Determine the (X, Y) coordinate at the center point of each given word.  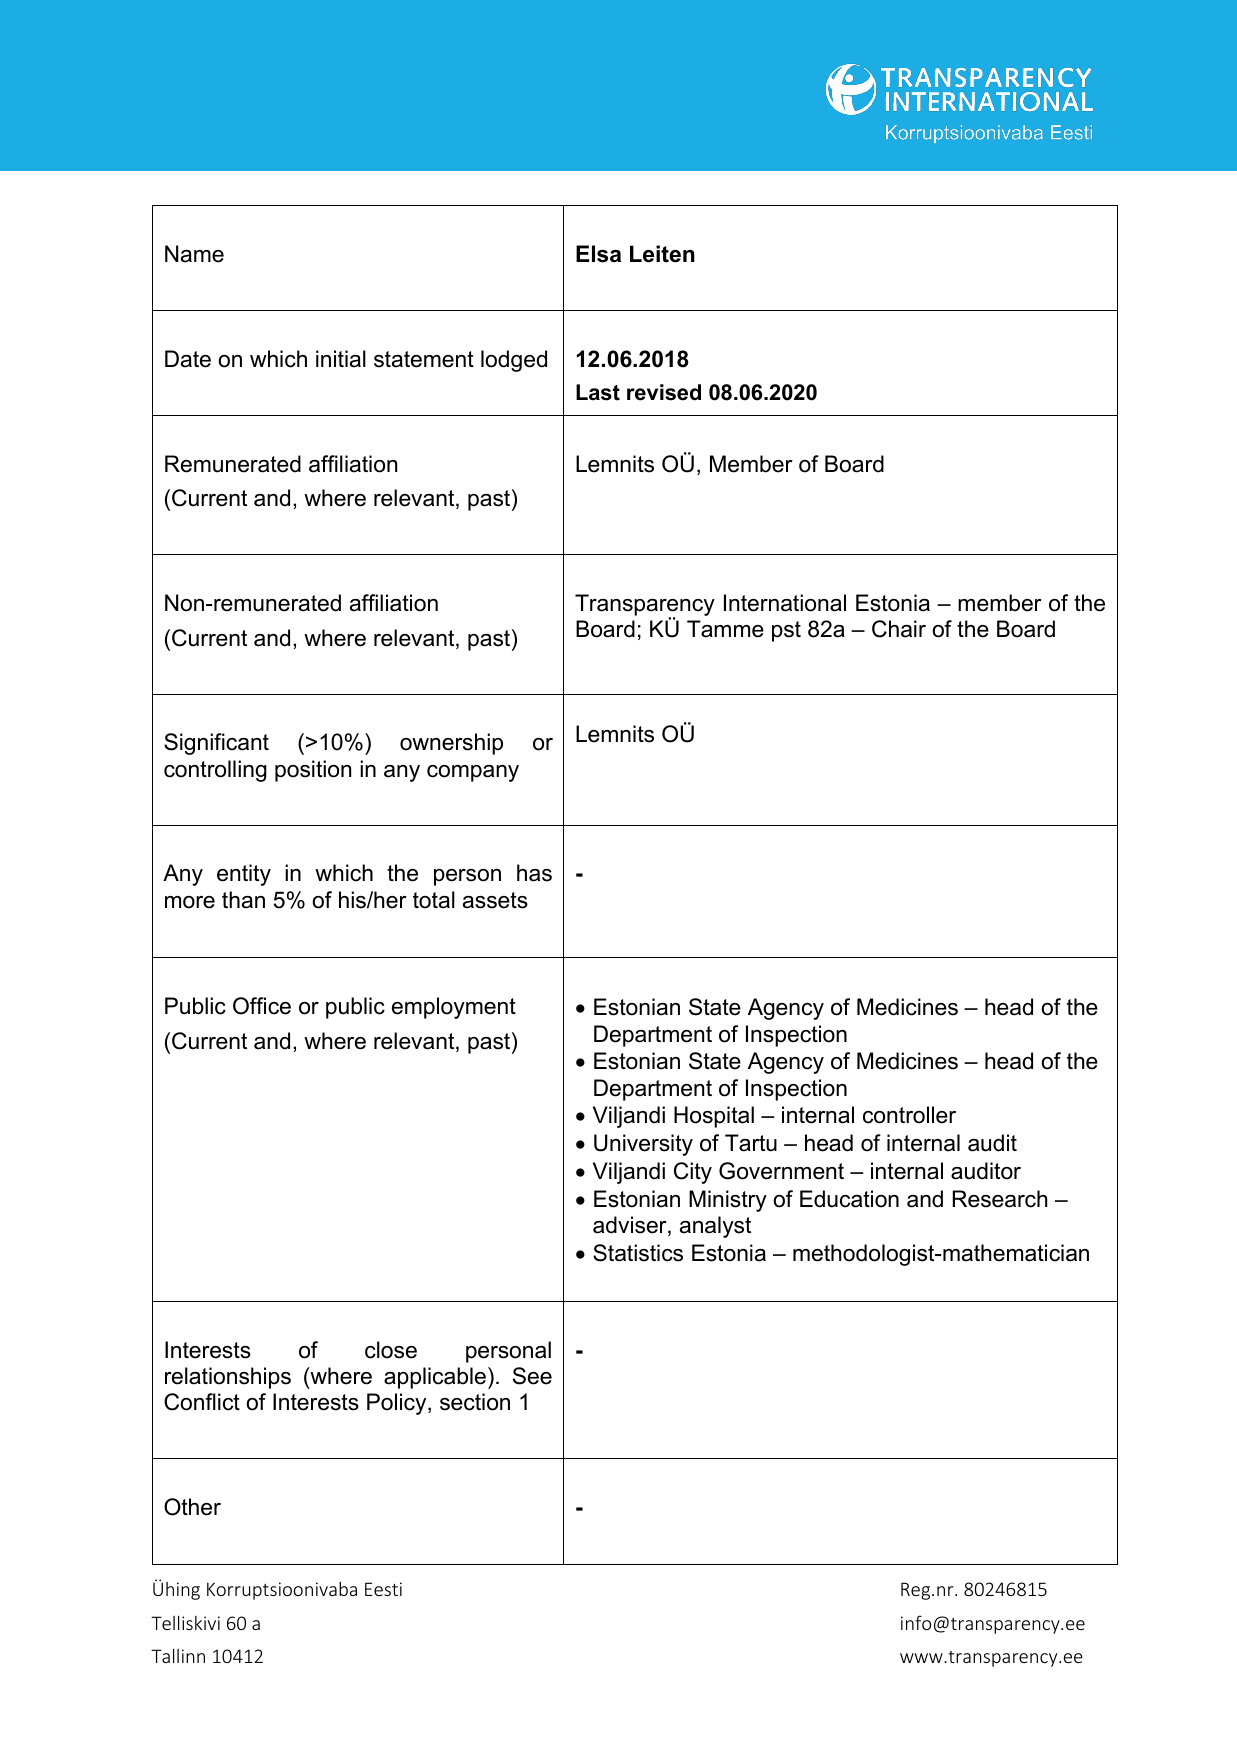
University (643, 1145)
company (473, 773)
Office (262, 1006)
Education (849, 1199)
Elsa (598, 254)
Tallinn (178, 1655)
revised (664, 392)
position (313, 771)
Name (194, 254)
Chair (899, 629)
